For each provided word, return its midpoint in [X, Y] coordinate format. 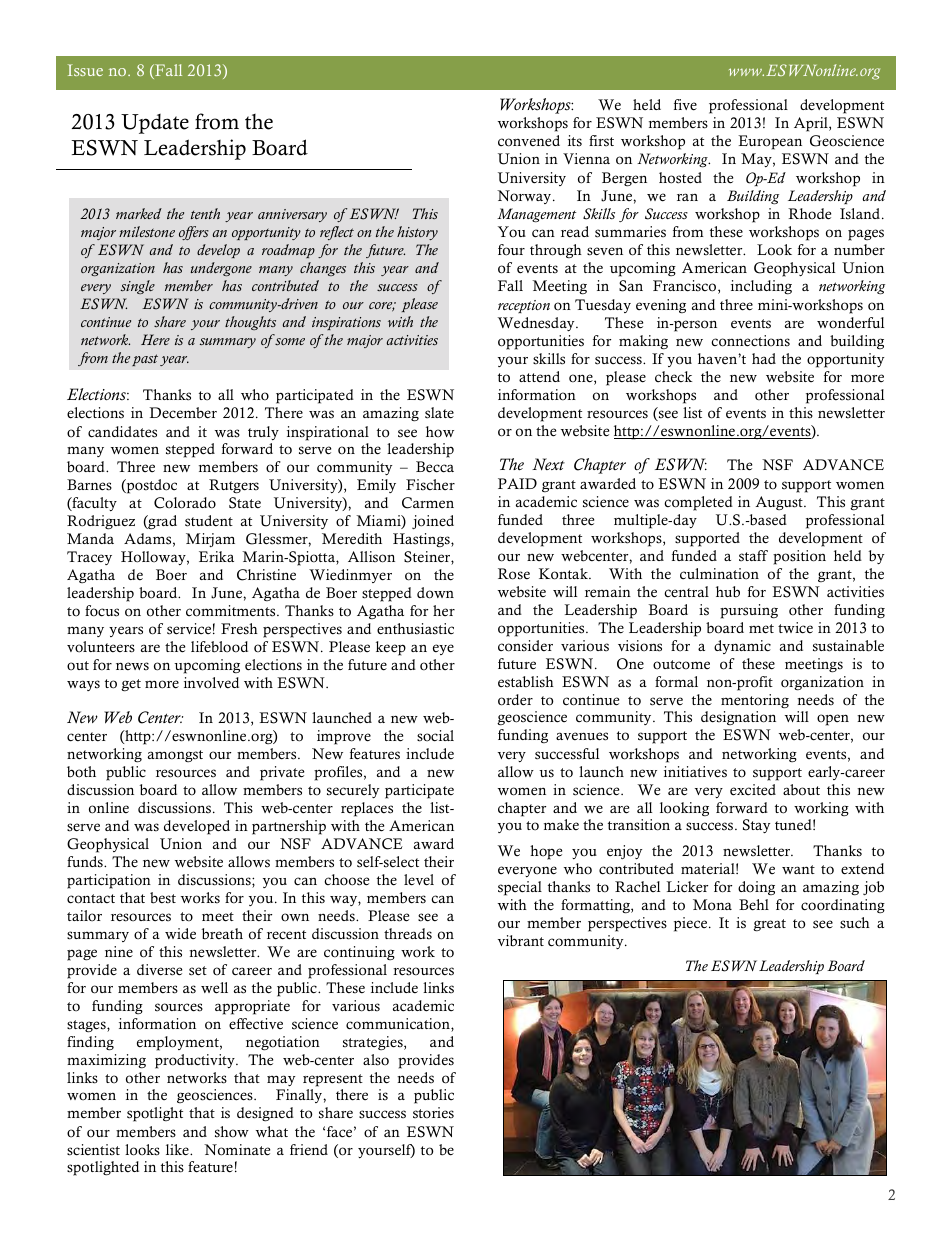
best [163, 898]
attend [539, 376]
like [178, 1150]
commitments [232, 611]
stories [433, 1113]
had [764, 358]
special [520, 888]
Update [155, 124]
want [798, 869]
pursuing [749, 611]
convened [529, 141]
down [435, 593]
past [145, 360]
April [812, 124]
